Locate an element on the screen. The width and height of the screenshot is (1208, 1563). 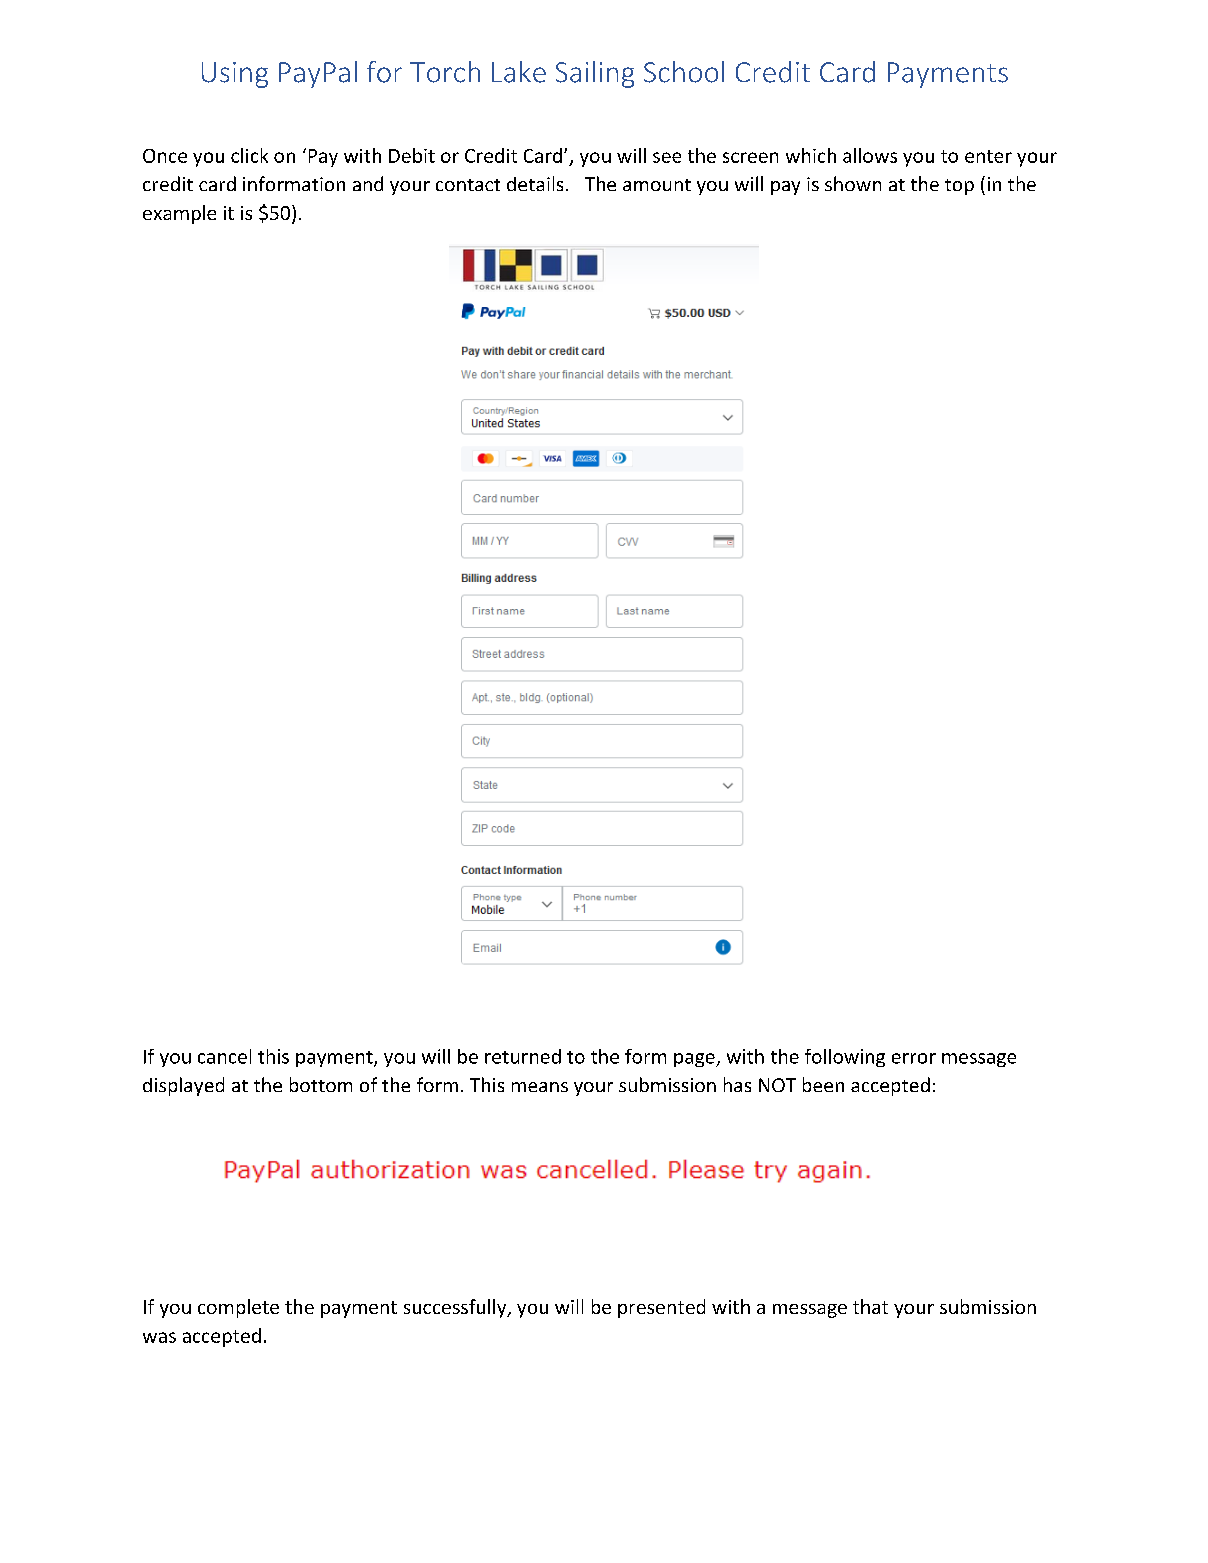
complete is located at coordinates (238, 1308).
